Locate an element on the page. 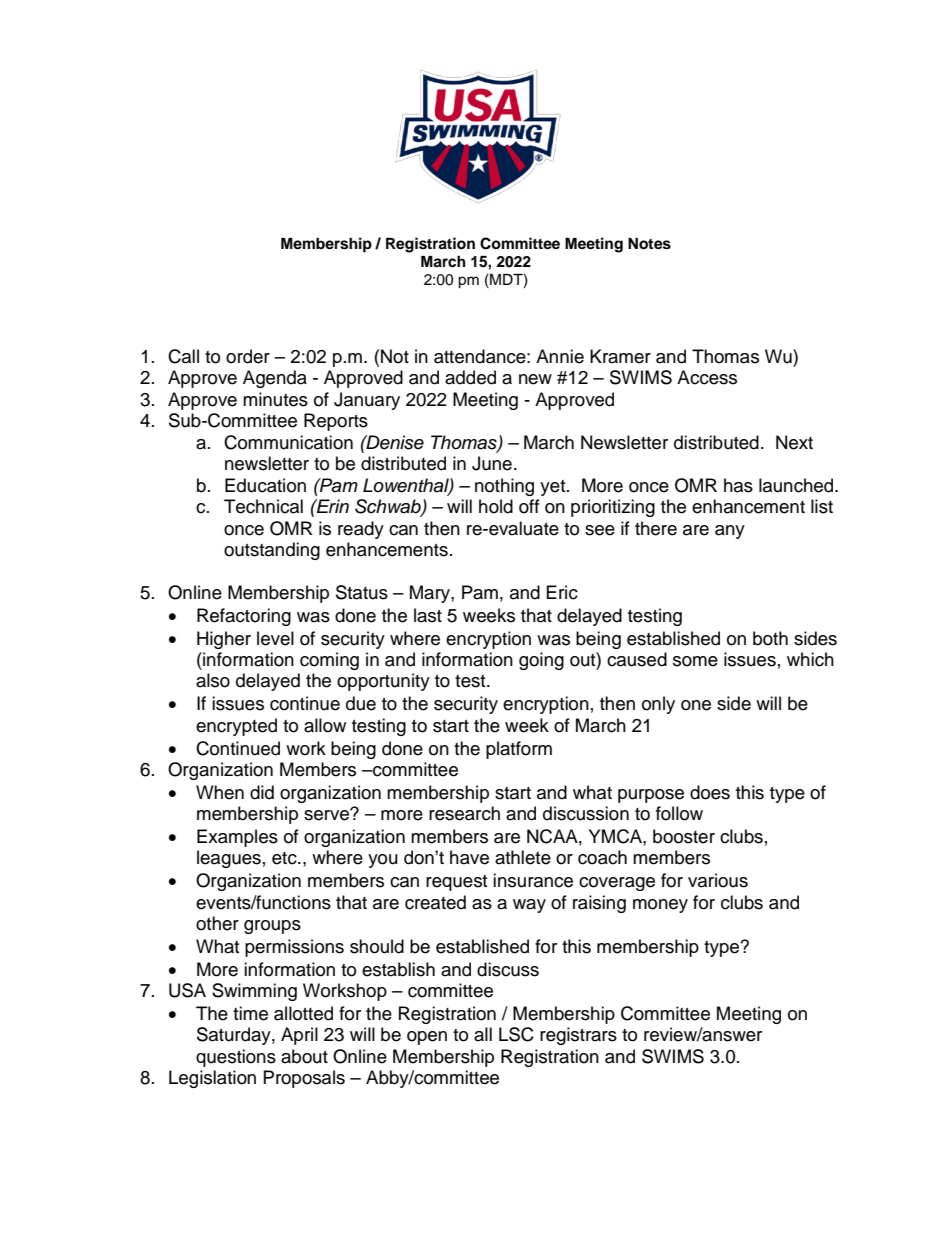 The image size is (952, 1233). Annie is located at coordinates (560, 356).
